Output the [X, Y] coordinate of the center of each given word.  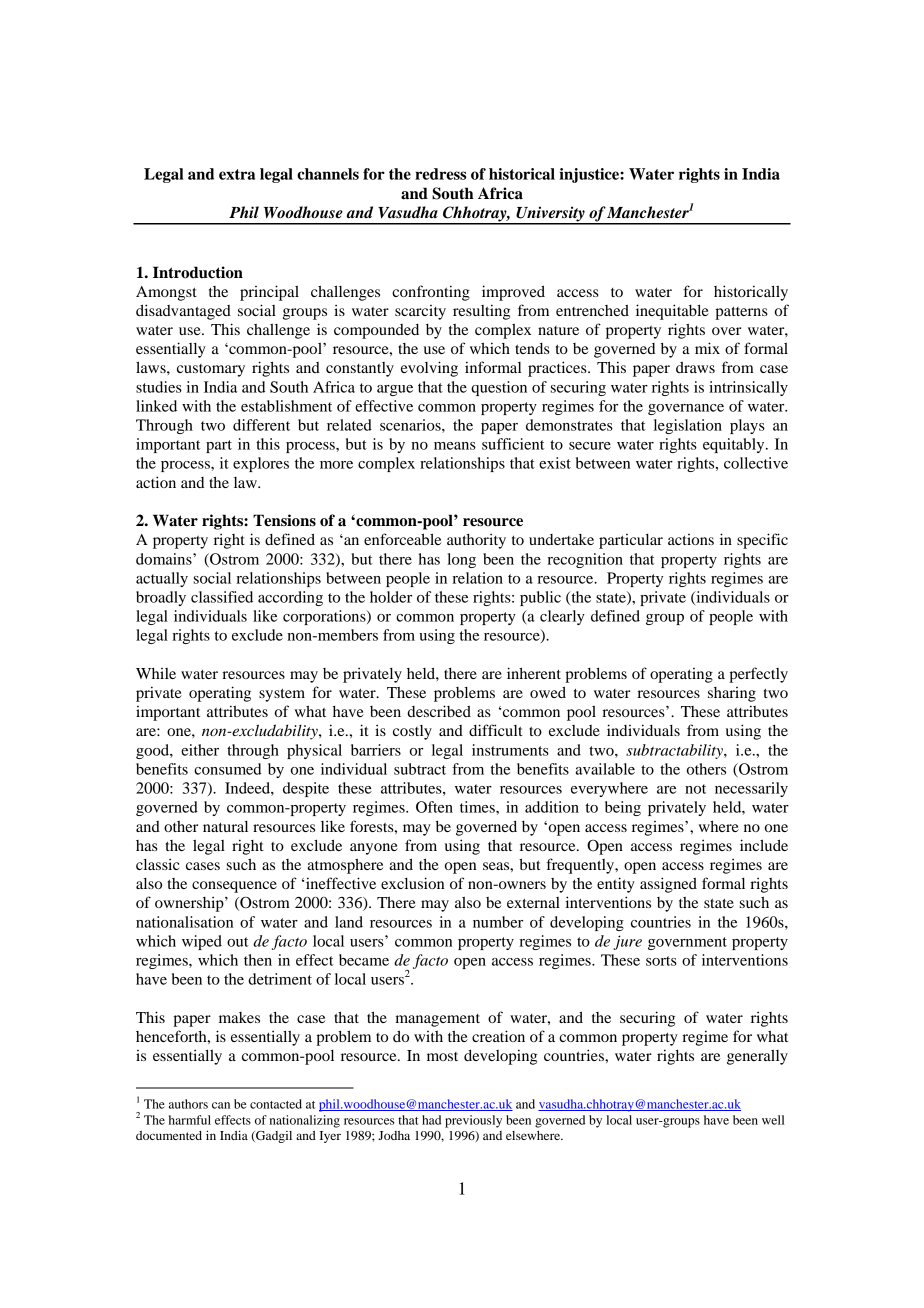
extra [237, 174]
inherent [534, 673]
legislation [688, 426]
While [156, 673]
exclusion [412, 883]
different [261, 425]
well [773, 1120]
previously [473, 1121]
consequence [234, 887]
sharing [732, 694]
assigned [668, 885]
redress [440, 174]
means [455, 446]
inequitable [672, 312]
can [221, 1105]
